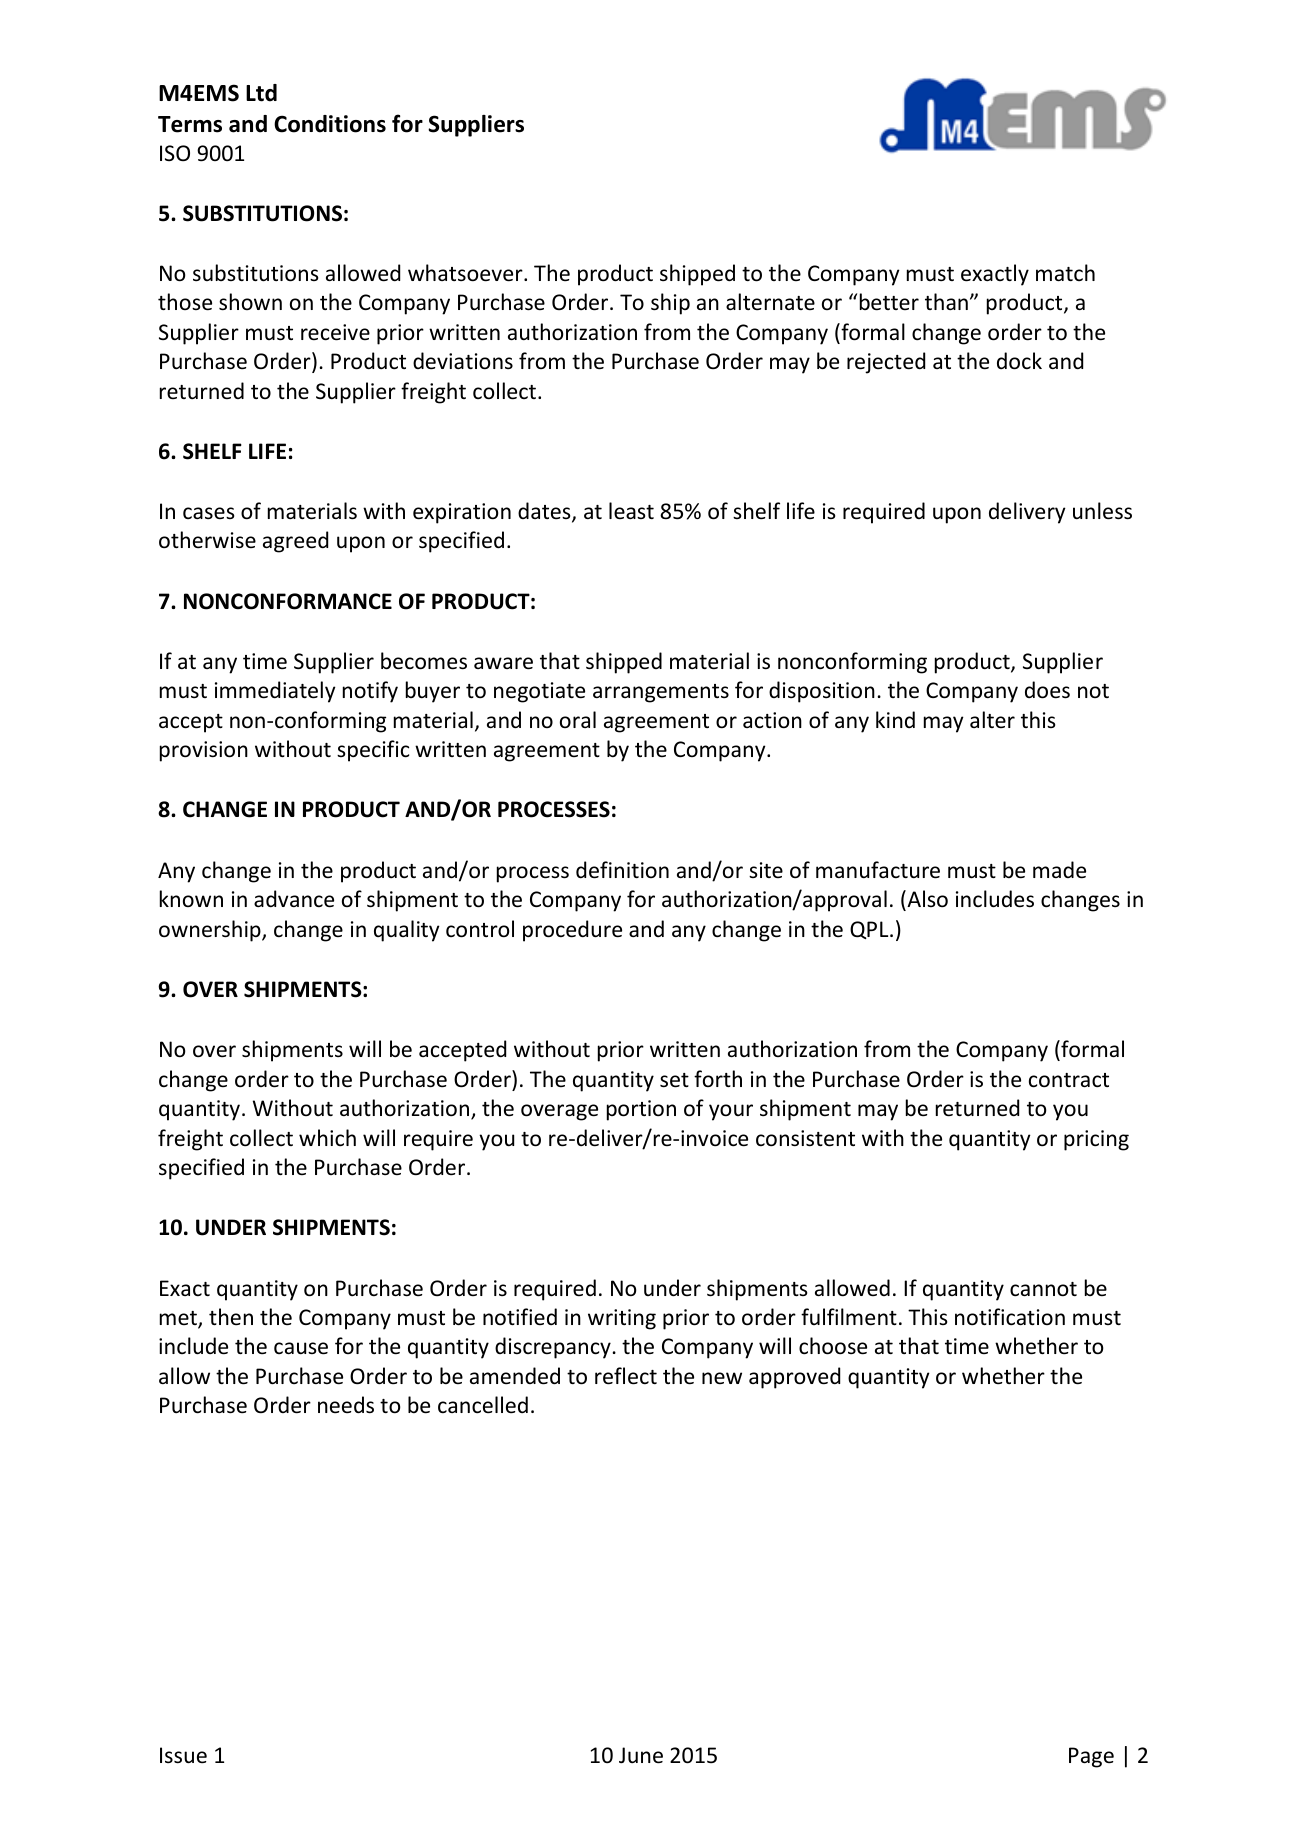  What do you see at coordinates (294, 899) in the image?
I see `advance` at bounding box center [294, 899].
